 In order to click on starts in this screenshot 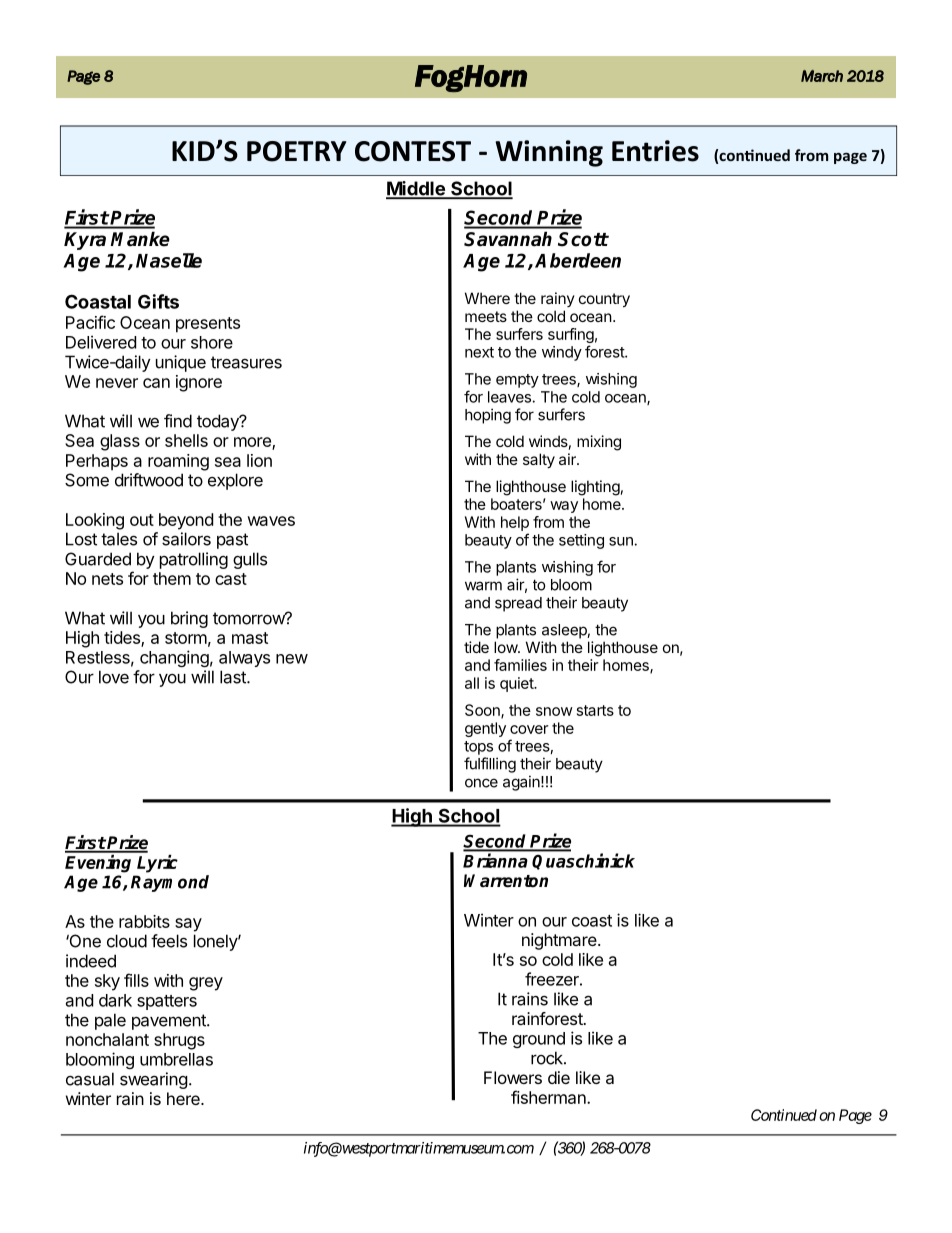, I will do `click(595, 710)`.
